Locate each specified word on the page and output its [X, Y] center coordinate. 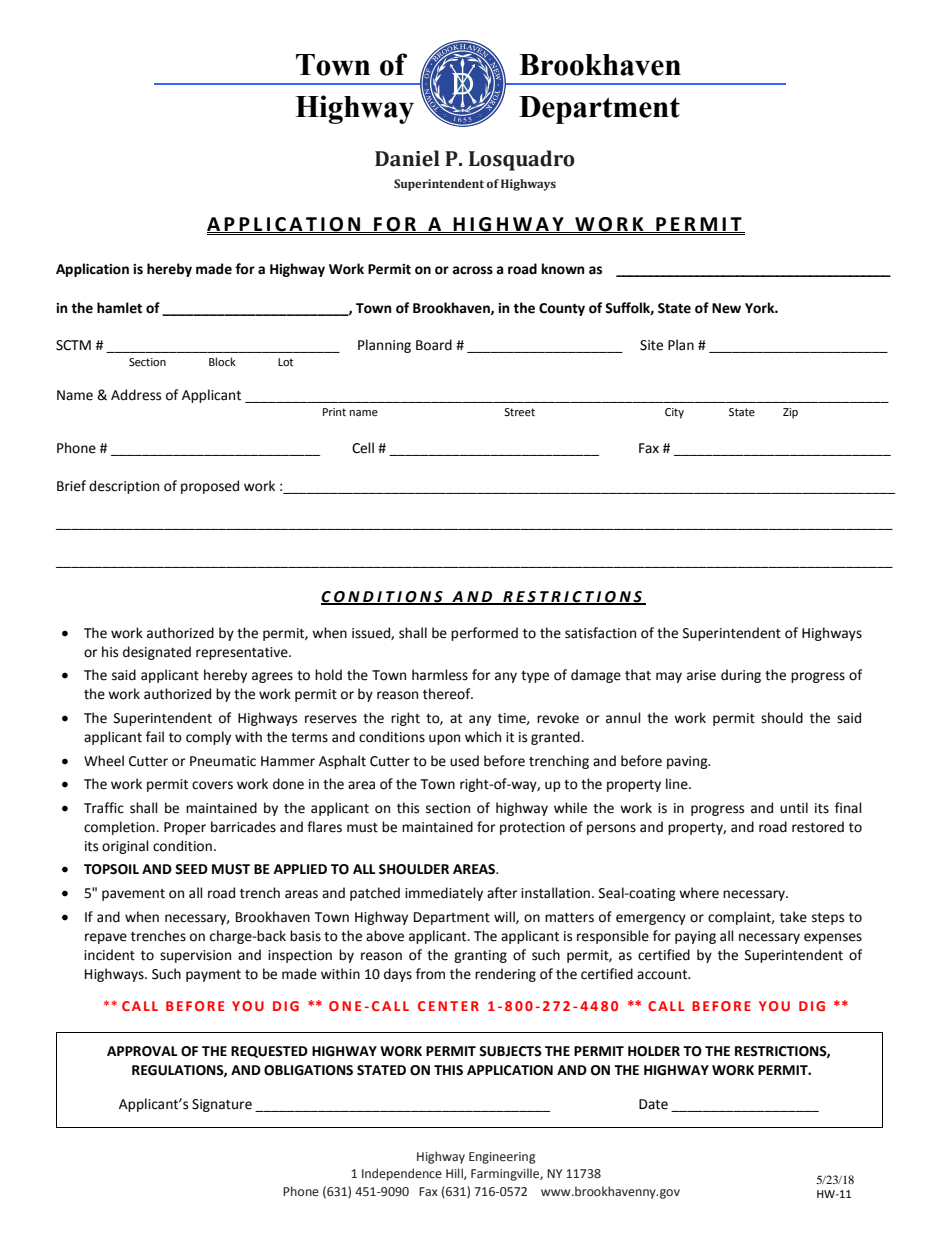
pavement [133, 895]
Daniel [407, 158]
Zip [790, 413]
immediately [444, 894]
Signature [222, 1105]
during [741, 676]
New [726, 308]
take [793, 917]
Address [136, 395]
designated [157, 653]
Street [519, 412]
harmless [440, 675]
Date [653, 1104]
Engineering [502, 1158]
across [472, 270]
